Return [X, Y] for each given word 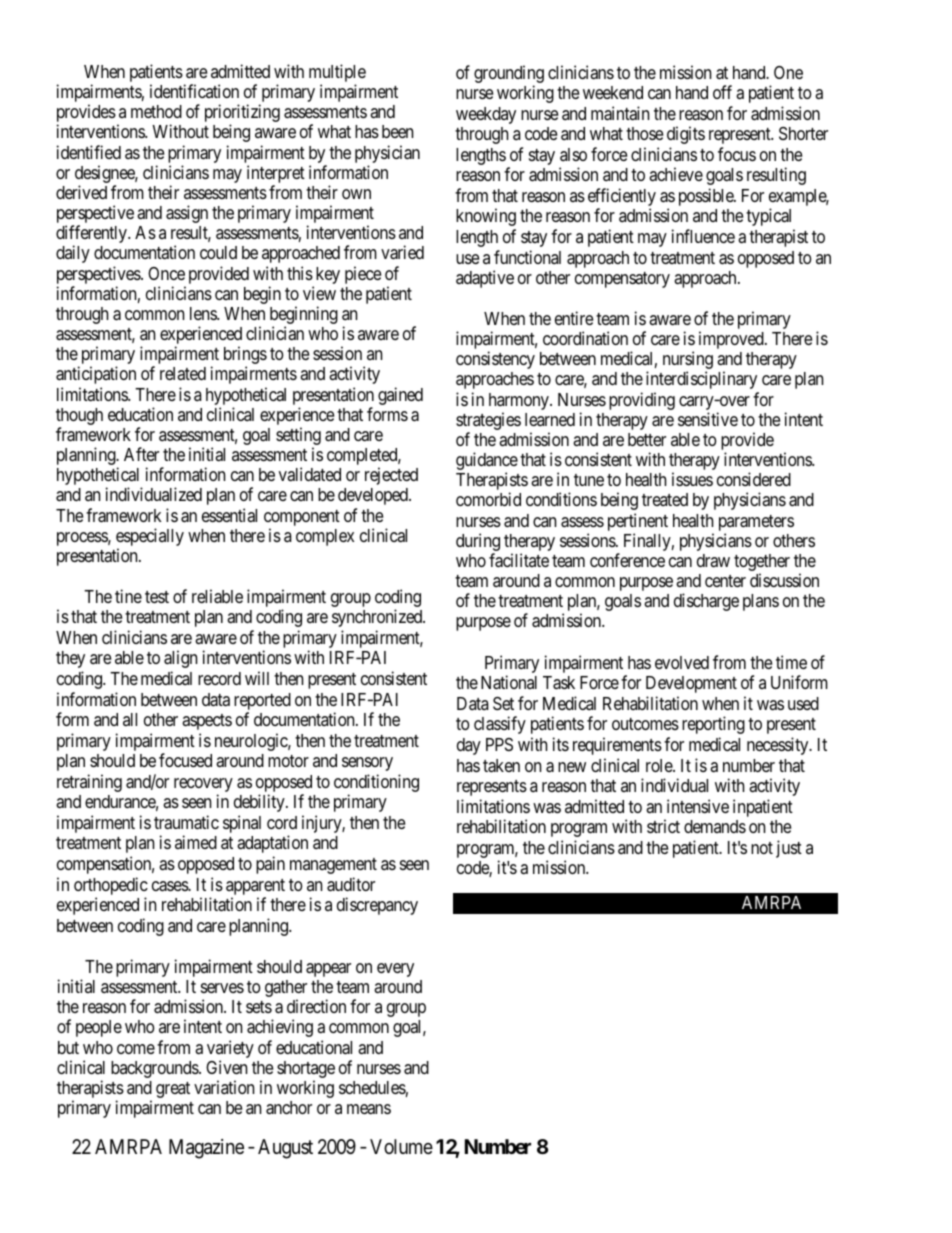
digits [686, 135]
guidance [487, 462]
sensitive [708, 419]
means [369, 1109]
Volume [401, 1146]
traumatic [186, 822]
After [141, 454]
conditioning [376, 784]
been [397, 131]
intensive [698, 806]
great [173, 1090]
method [156, 111]
